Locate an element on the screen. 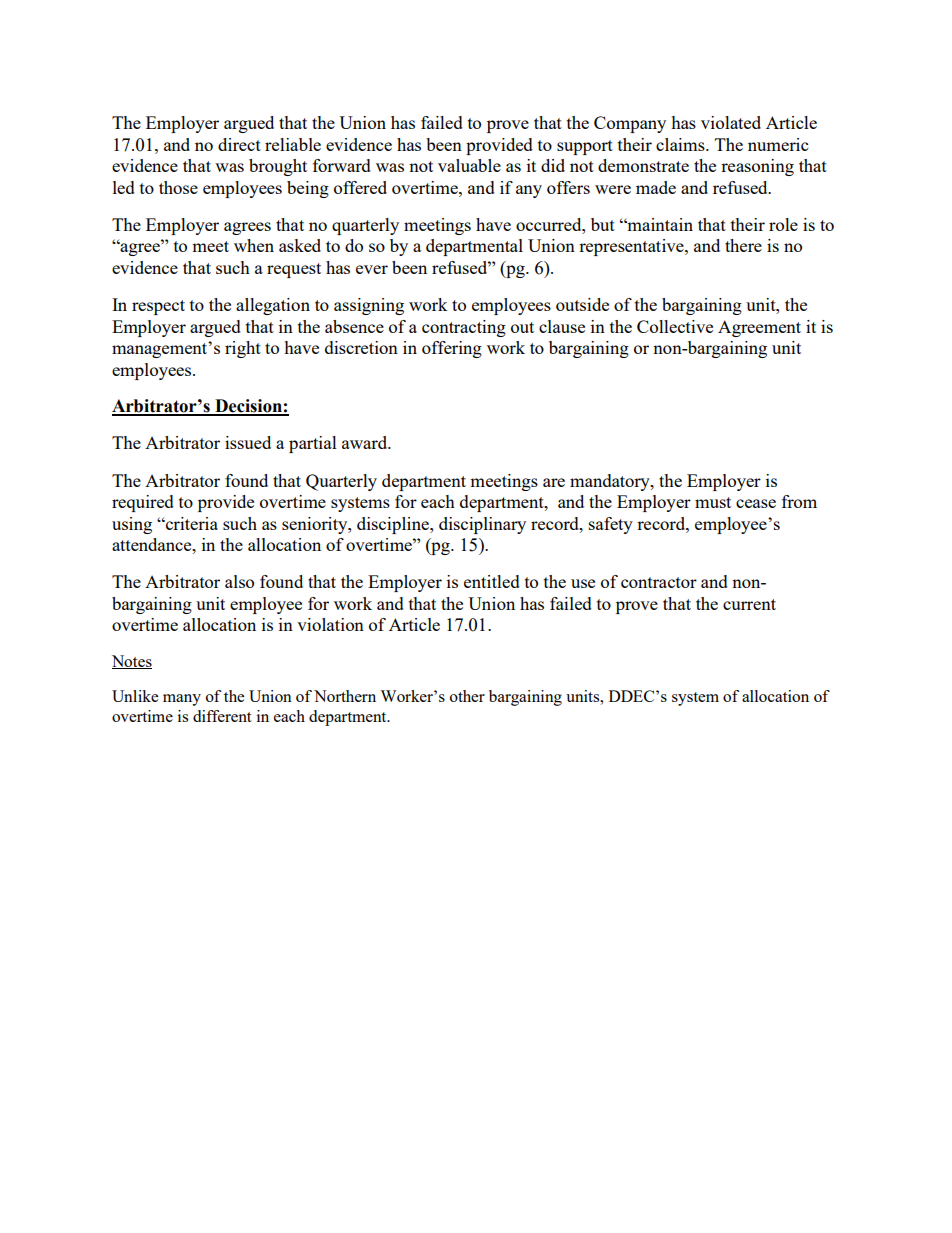  claims is located at coordinates (681, 144).
